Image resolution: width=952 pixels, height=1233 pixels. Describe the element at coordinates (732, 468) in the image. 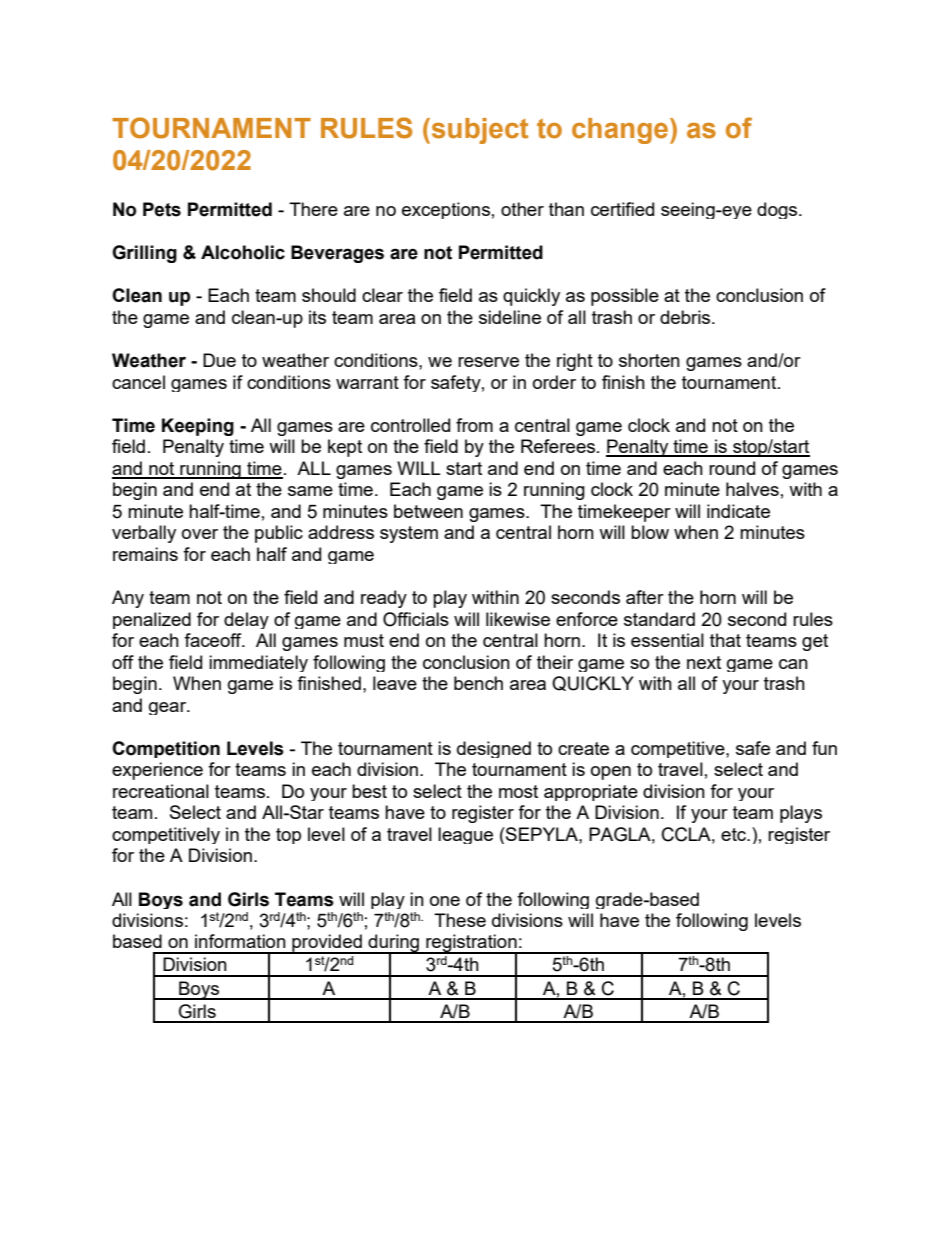

I see `round` at that location.
